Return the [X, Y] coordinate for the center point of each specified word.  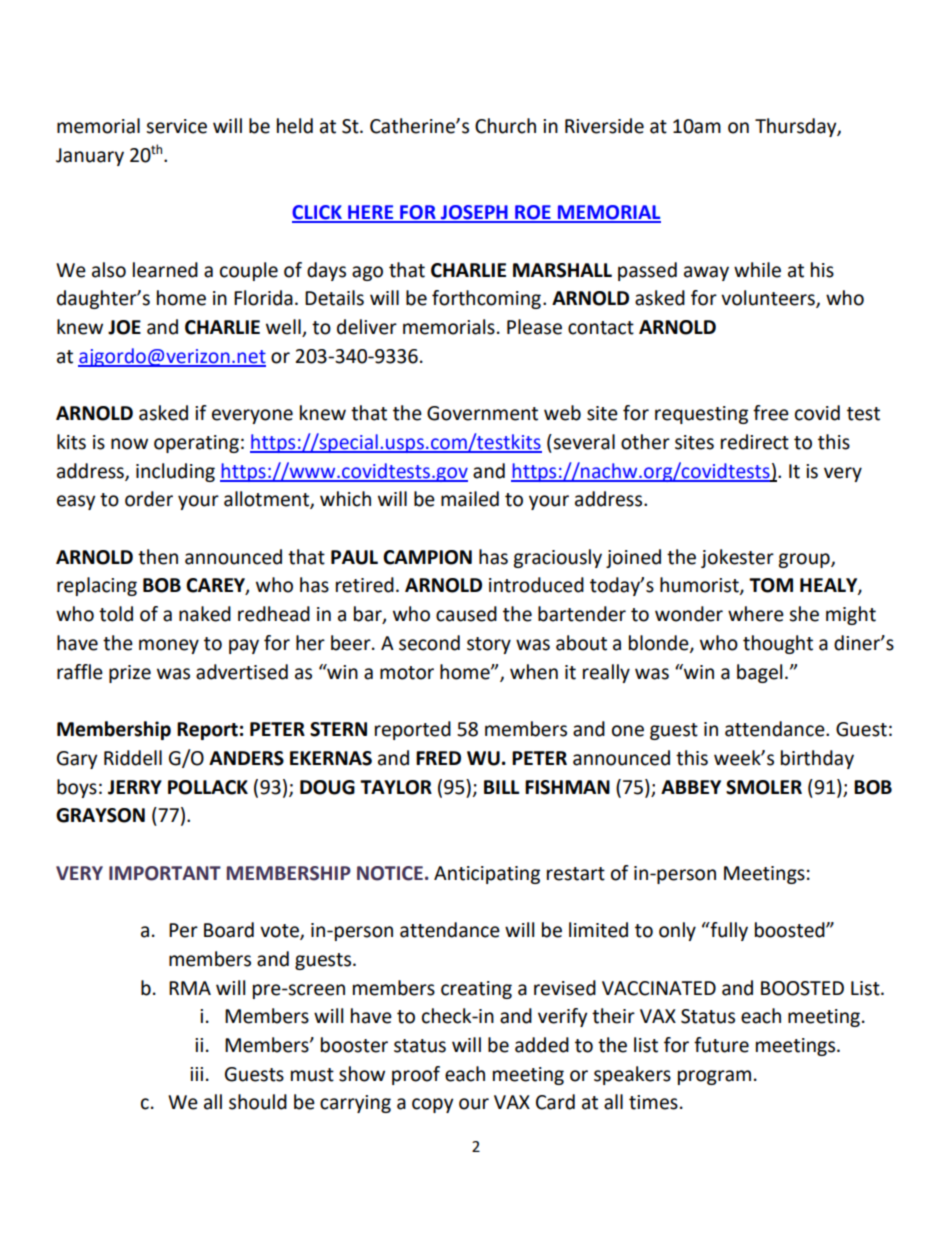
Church [505, 126]
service [176, 126]
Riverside [604, 126]
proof [416, 1075]
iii [196, 1074]
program [714, 1077]
